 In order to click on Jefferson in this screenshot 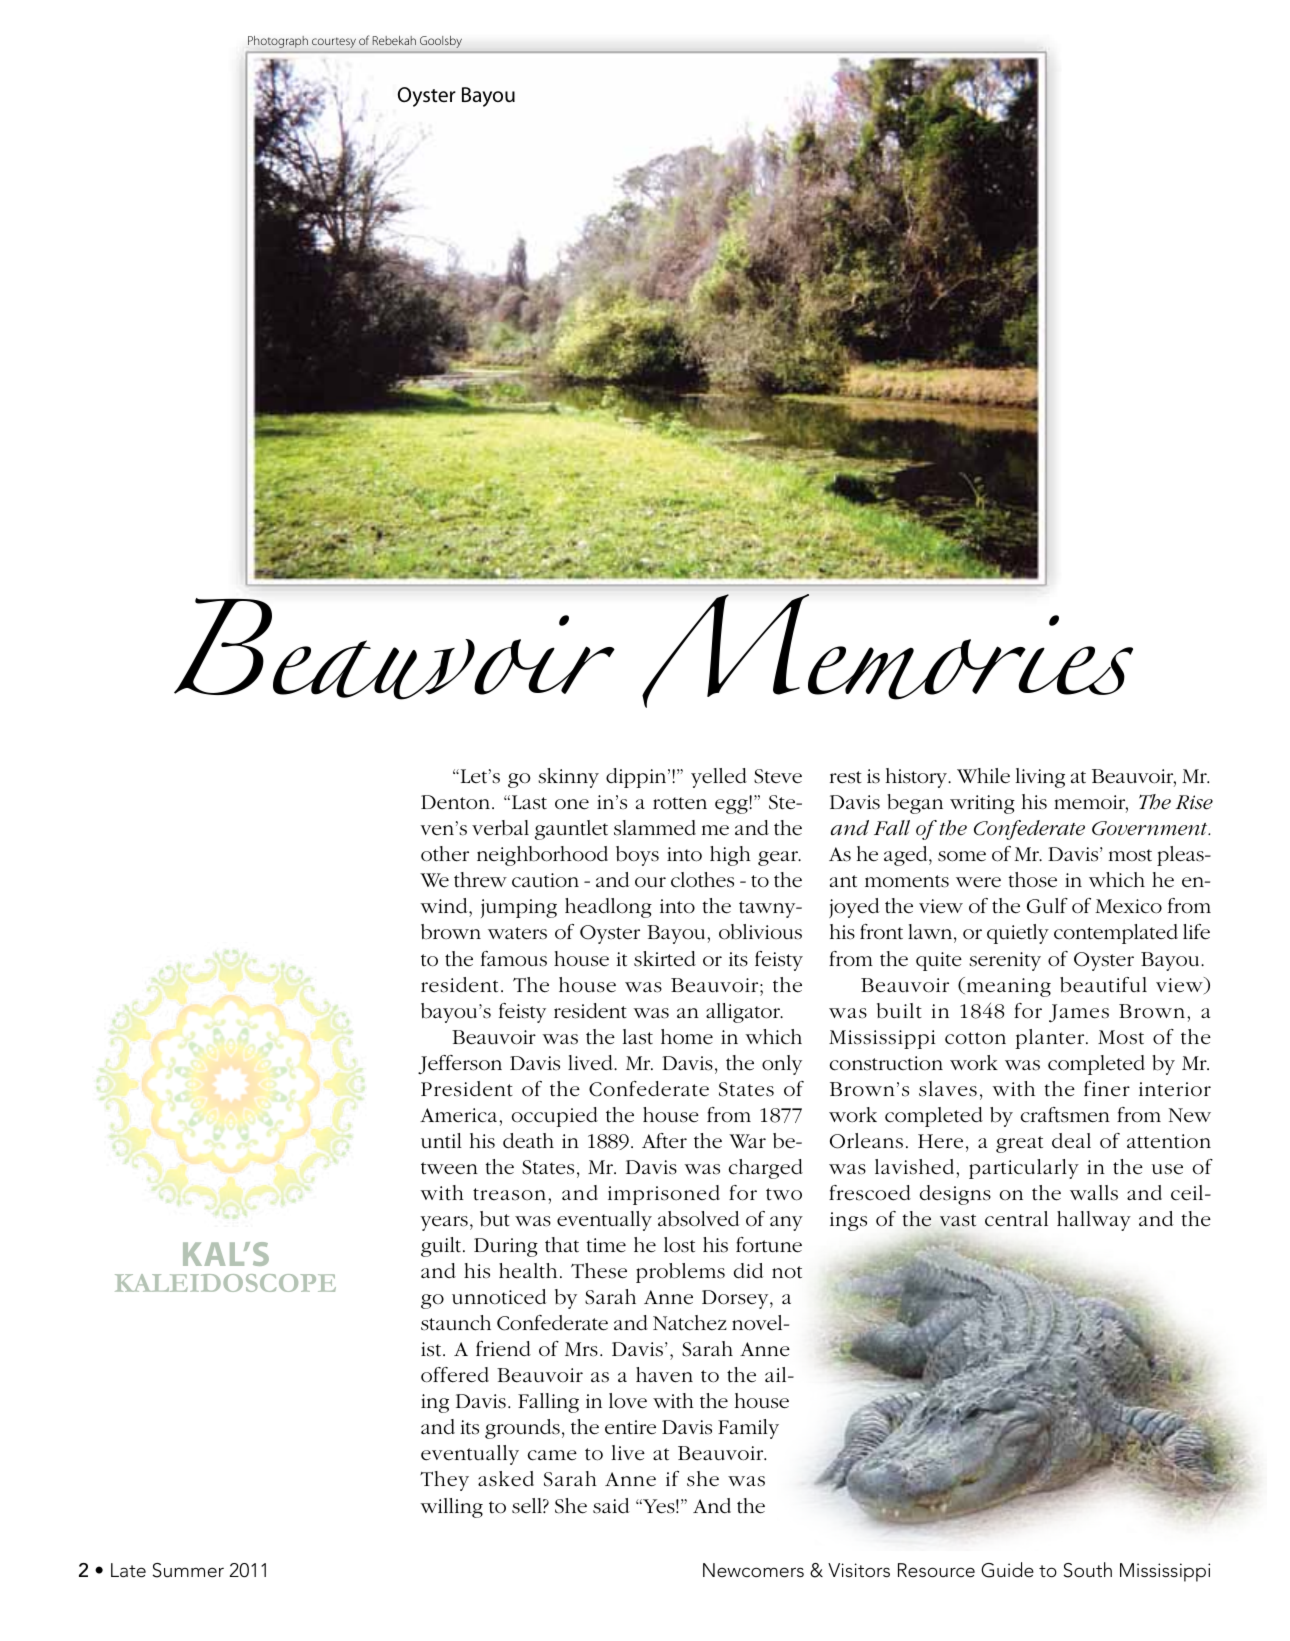, I will do `click(460, 1065)`.
